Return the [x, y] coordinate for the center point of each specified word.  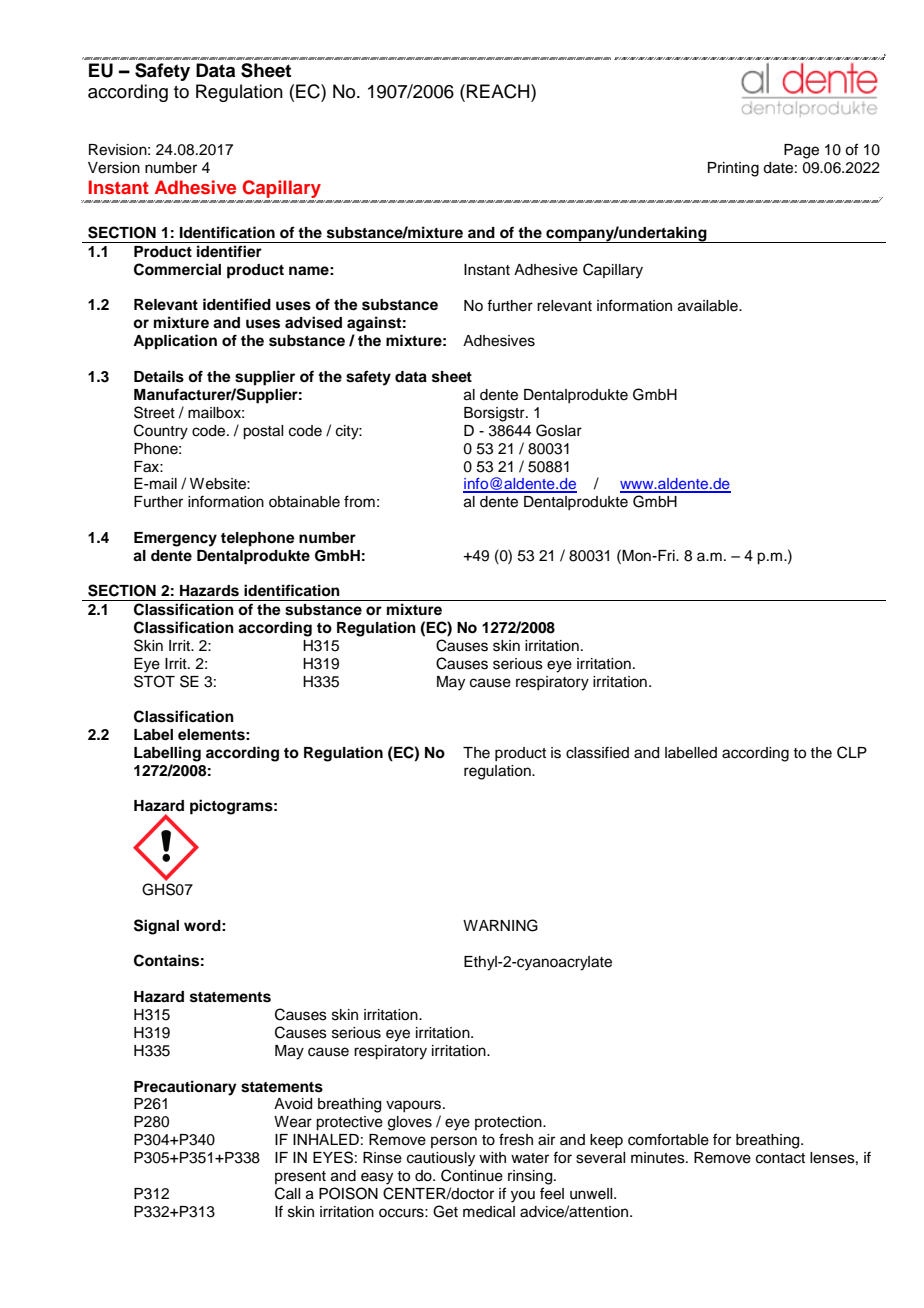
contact [780, 1158]
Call [287, 1193]
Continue [472, 1175]
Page [801, 151]
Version [114, 168]
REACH [499, 91]
